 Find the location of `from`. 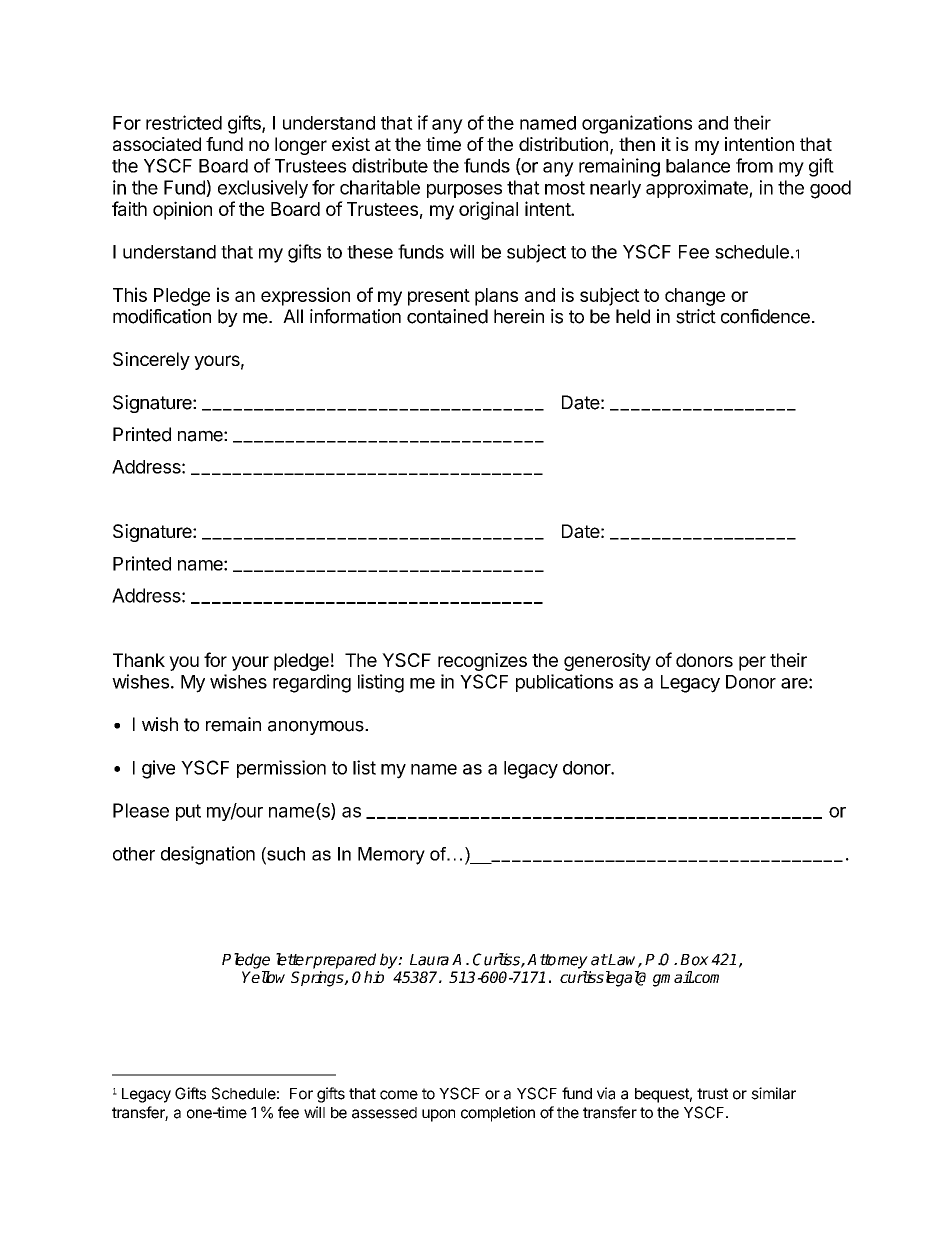

from is located at coordinates (754, 165).
